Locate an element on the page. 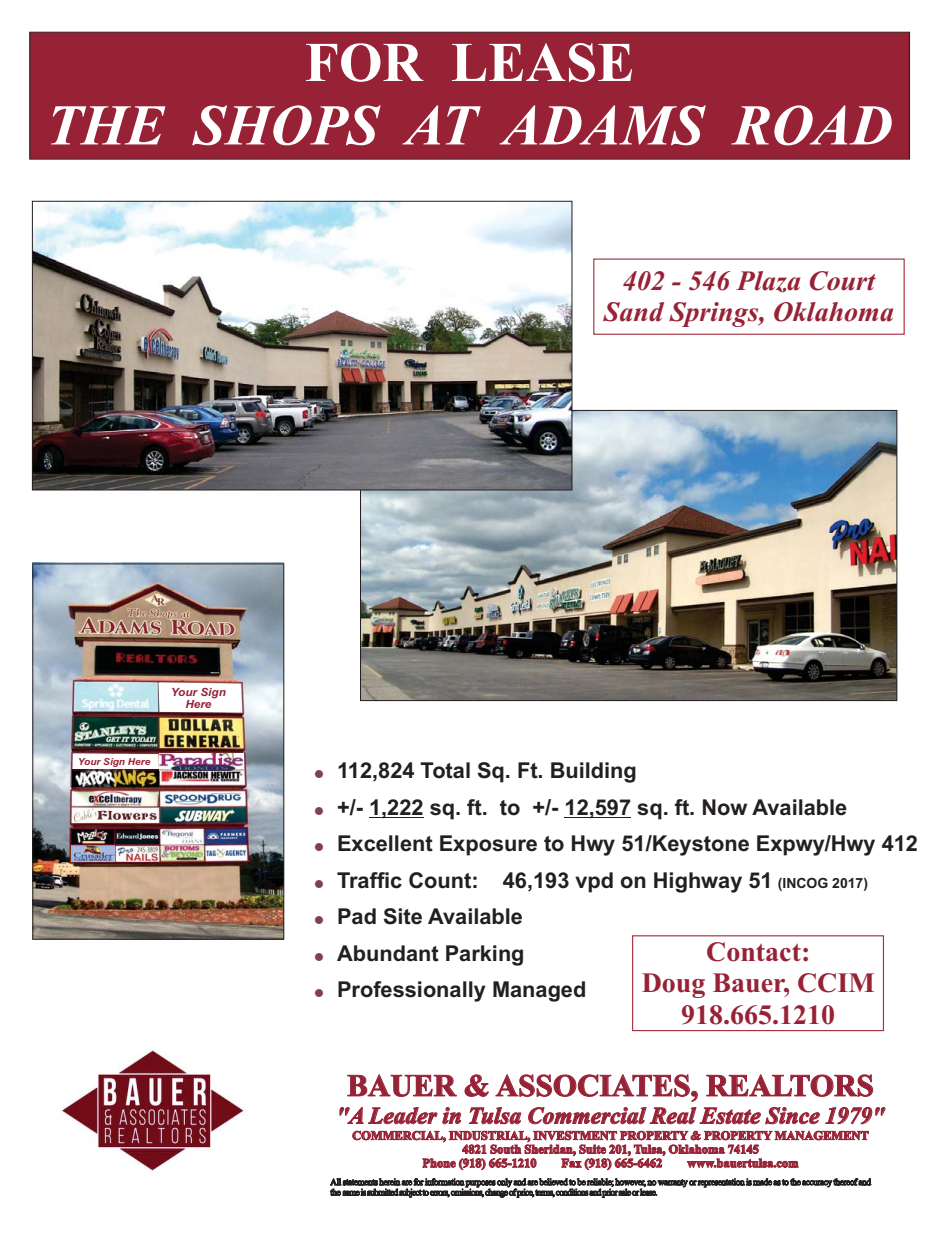 The height and width of the image is (1233, 952). Now is located at coordinates (725, 807).
